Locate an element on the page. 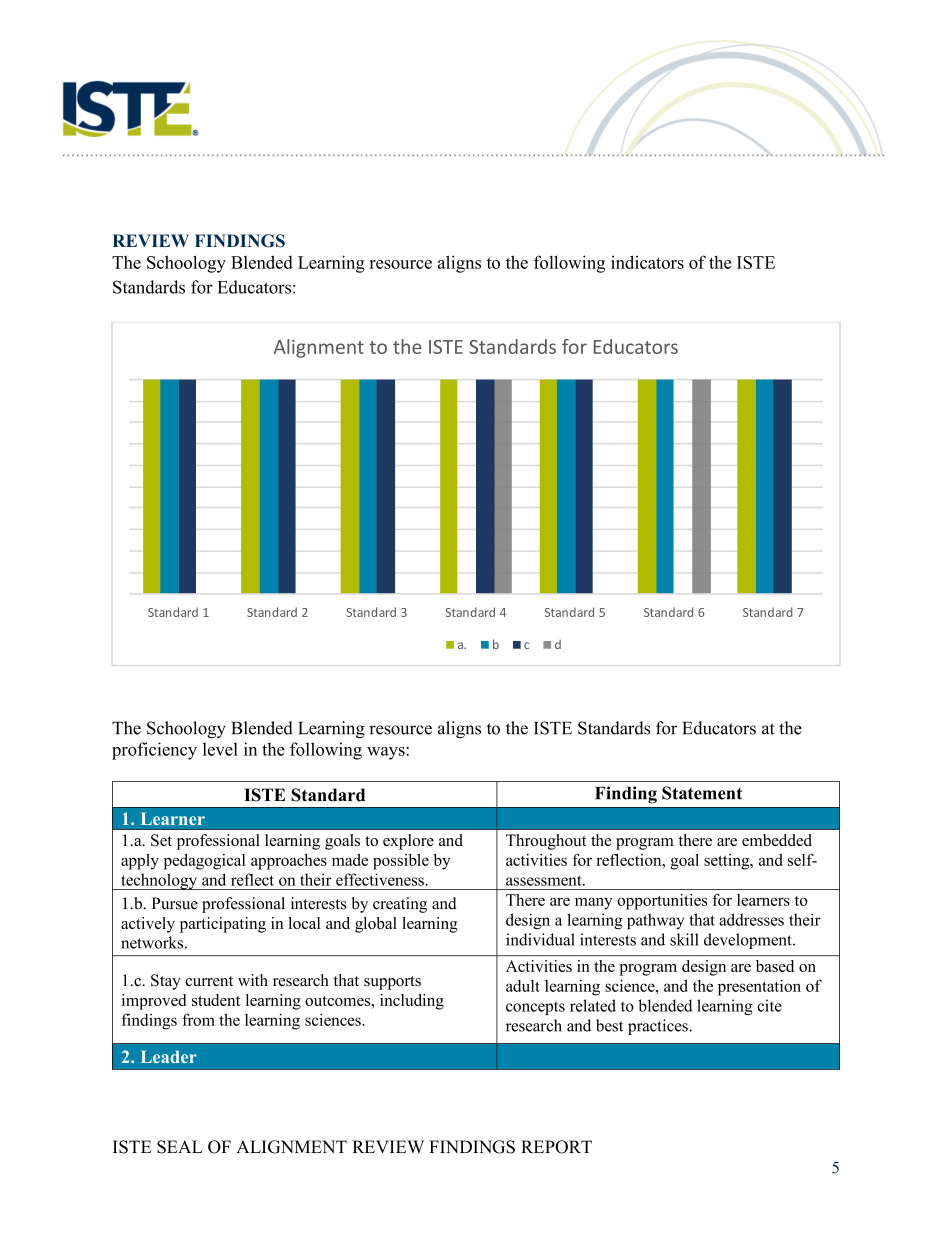  SEAL is located at coordinates (180, 1147).
